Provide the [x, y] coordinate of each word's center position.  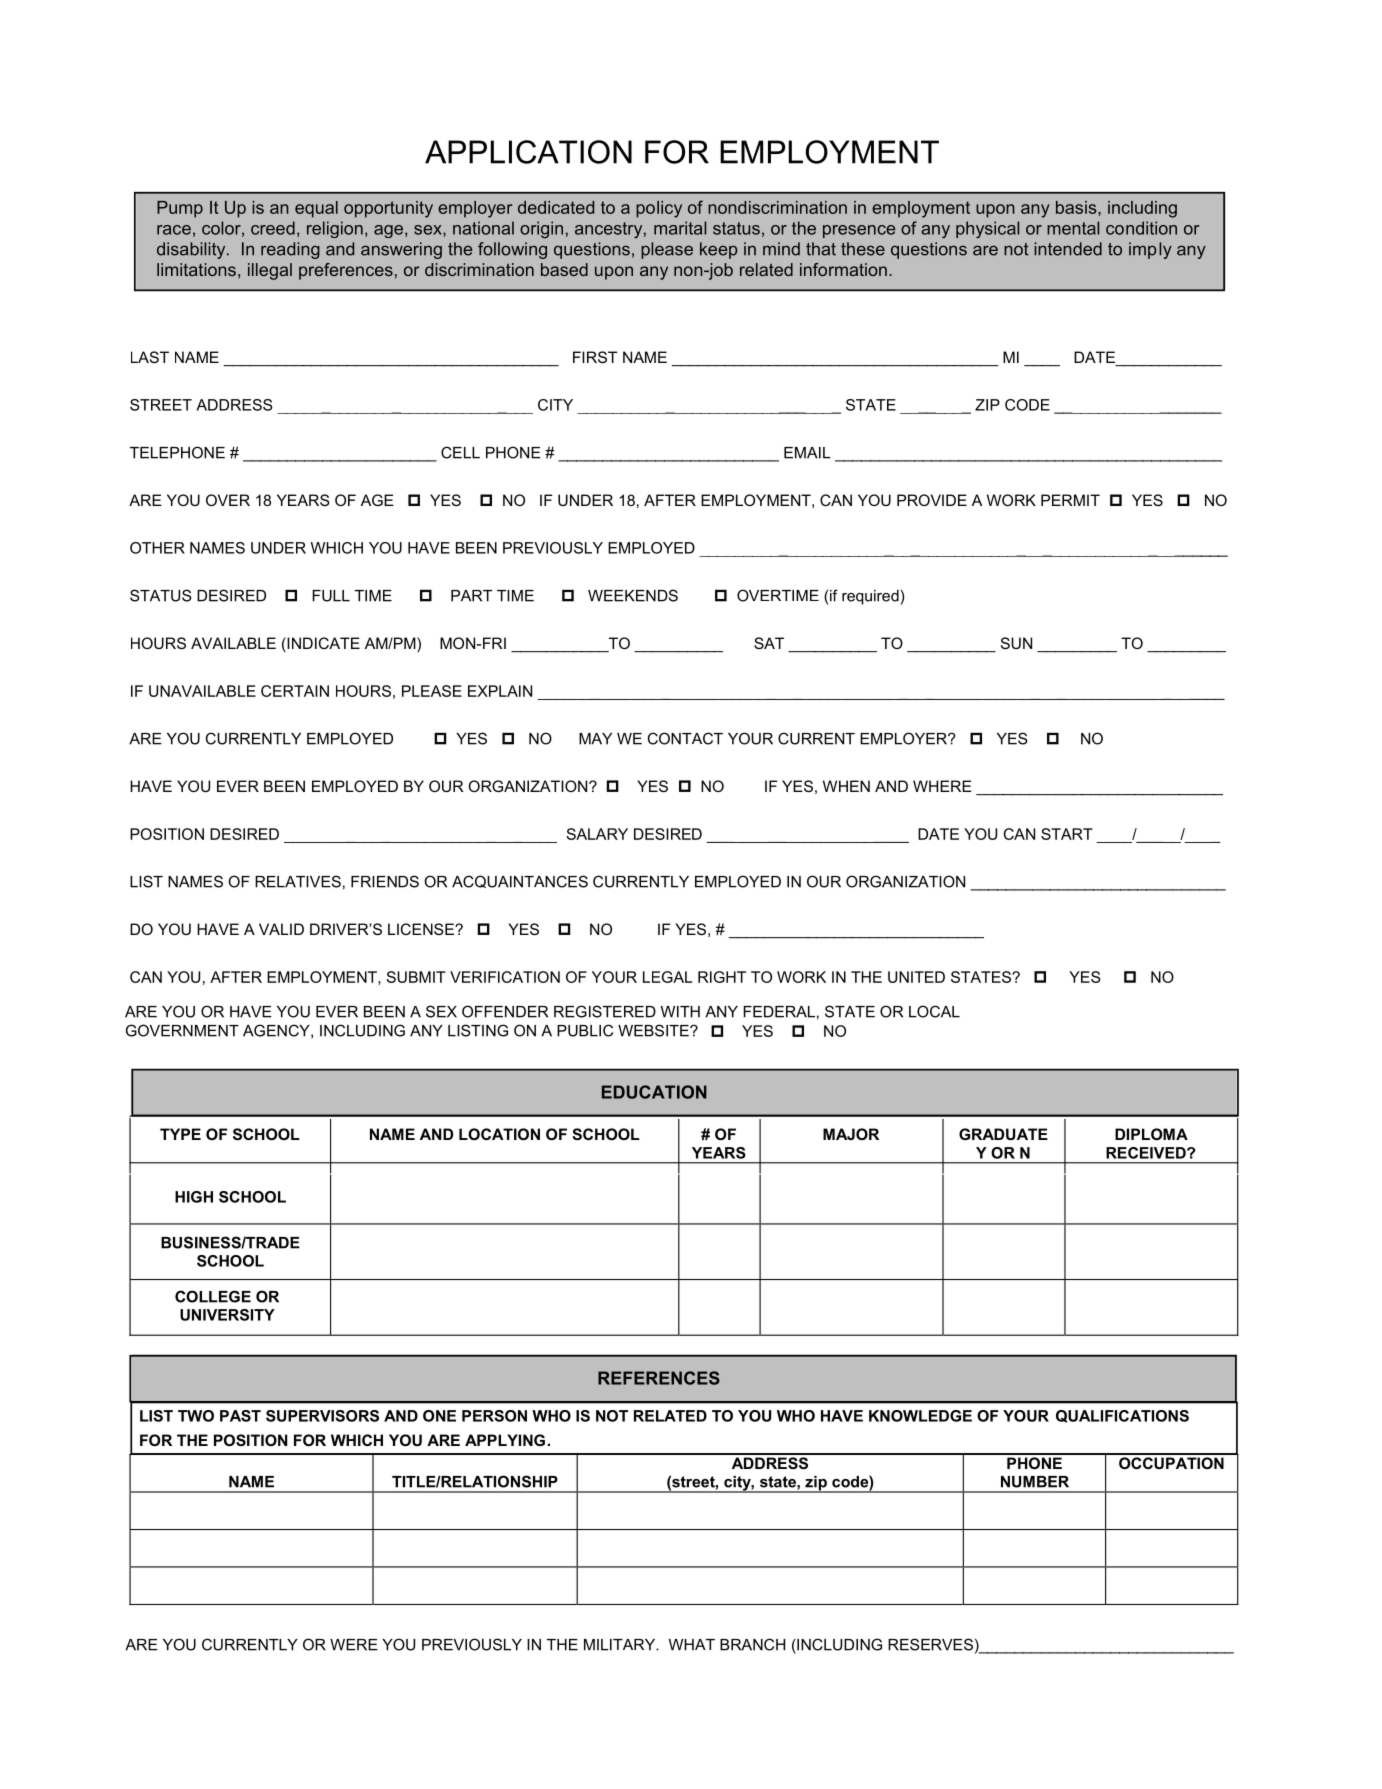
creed [273, 228]
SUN [1016, 643]
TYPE [180, 1134]
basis [1077, 207]
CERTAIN [295, 691]
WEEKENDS [633, 595]
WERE [354, 1645]
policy [659, 209]
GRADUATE [1003, 1134]
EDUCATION [654, 1092]
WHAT [692, 1645]
